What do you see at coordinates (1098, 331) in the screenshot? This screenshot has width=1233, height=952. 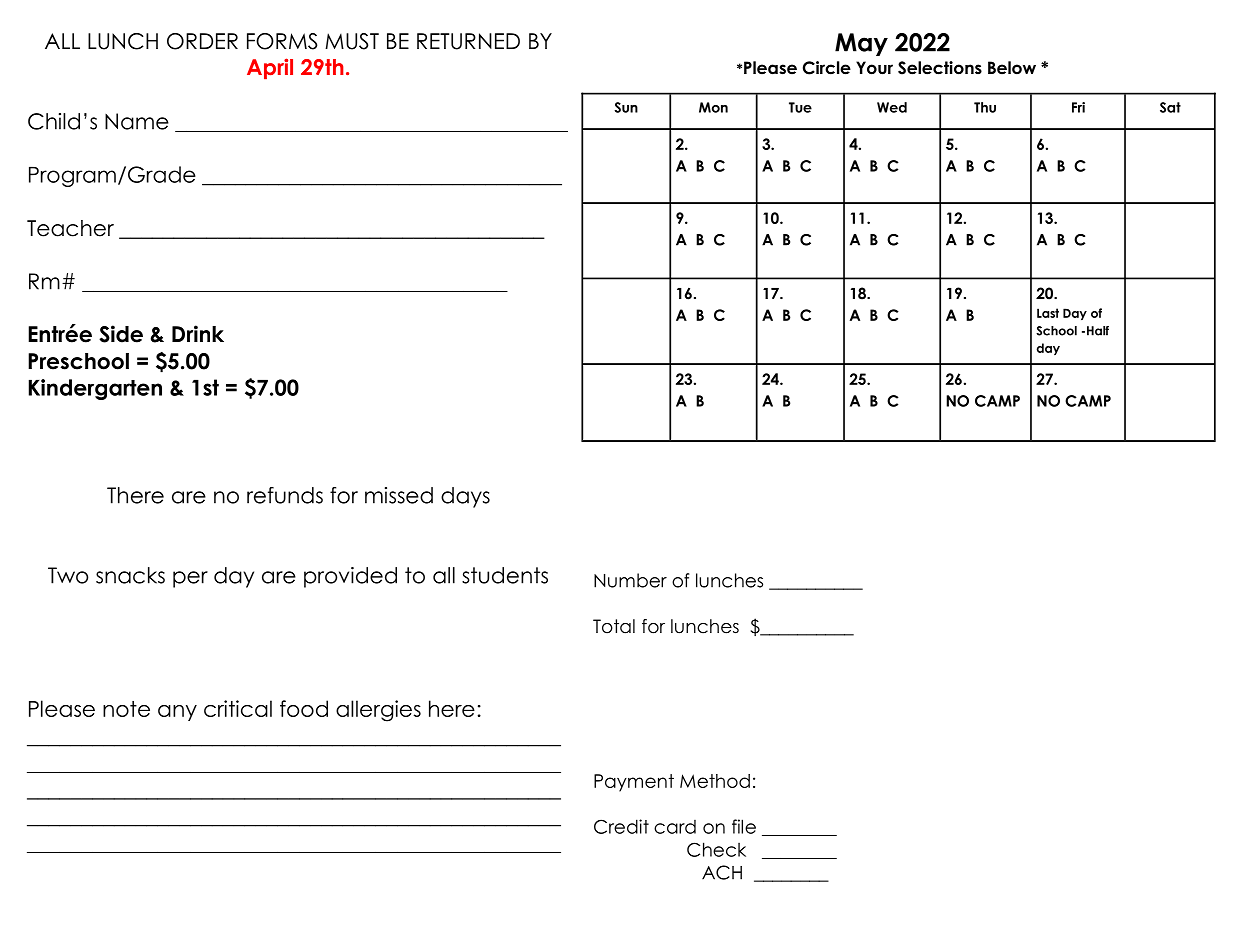 I see `Half` at bounding box center [1098, 331].
